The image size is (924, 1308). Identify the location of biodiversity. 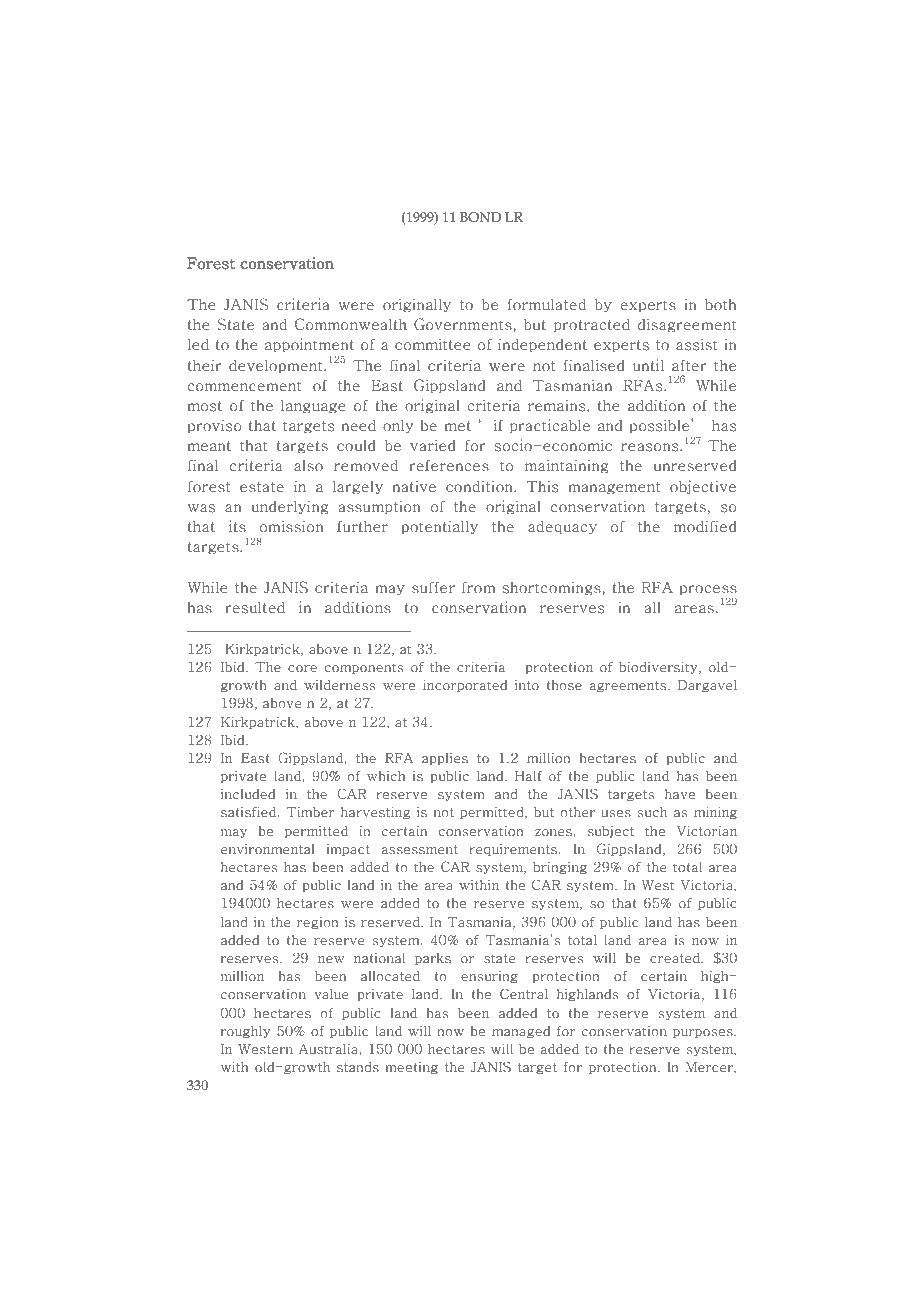
(659, 667).
